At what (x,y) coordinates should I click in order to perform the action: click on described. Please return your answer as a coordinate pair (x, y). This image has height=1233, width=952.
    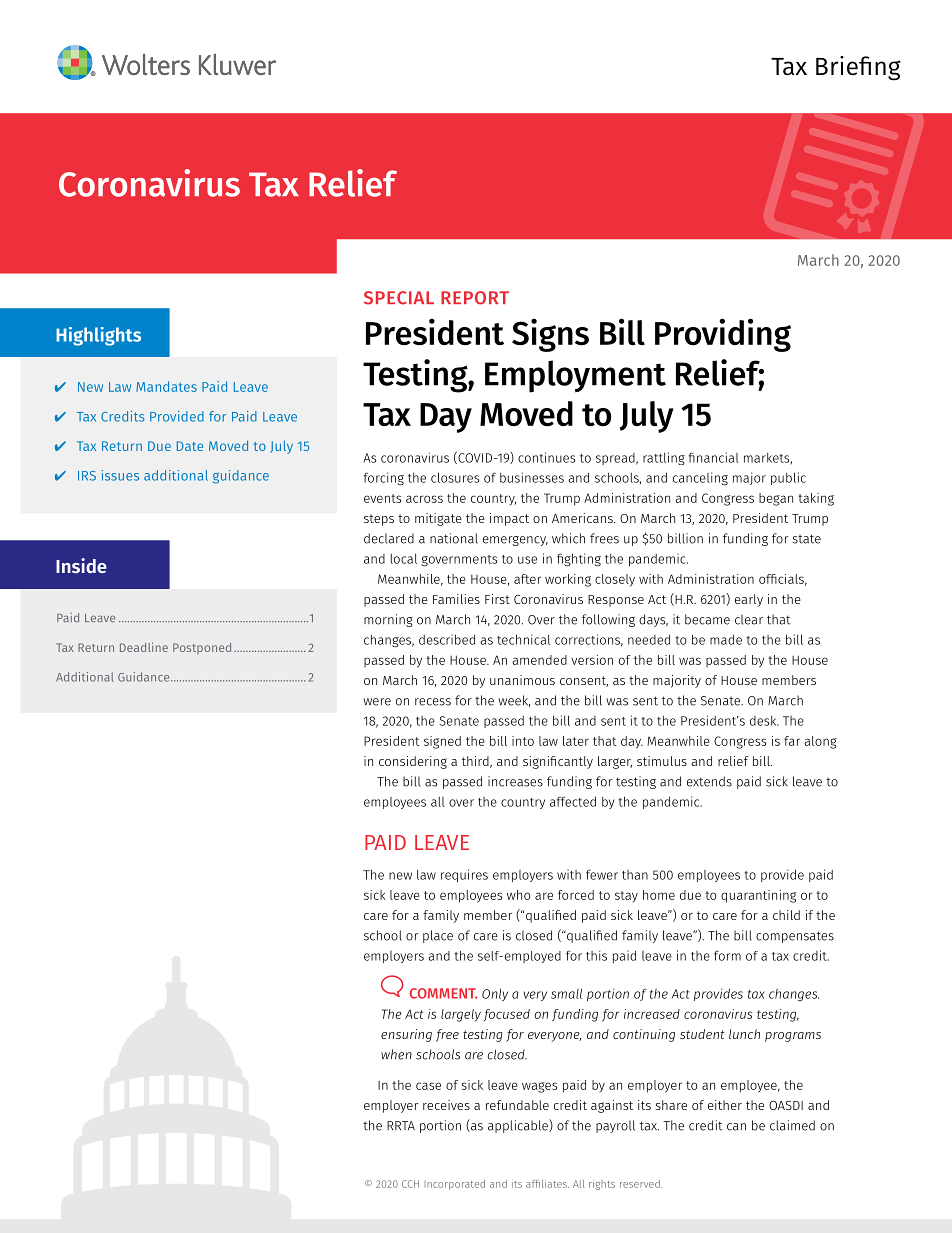
    Looking at the image, I should click on (447, 639).
